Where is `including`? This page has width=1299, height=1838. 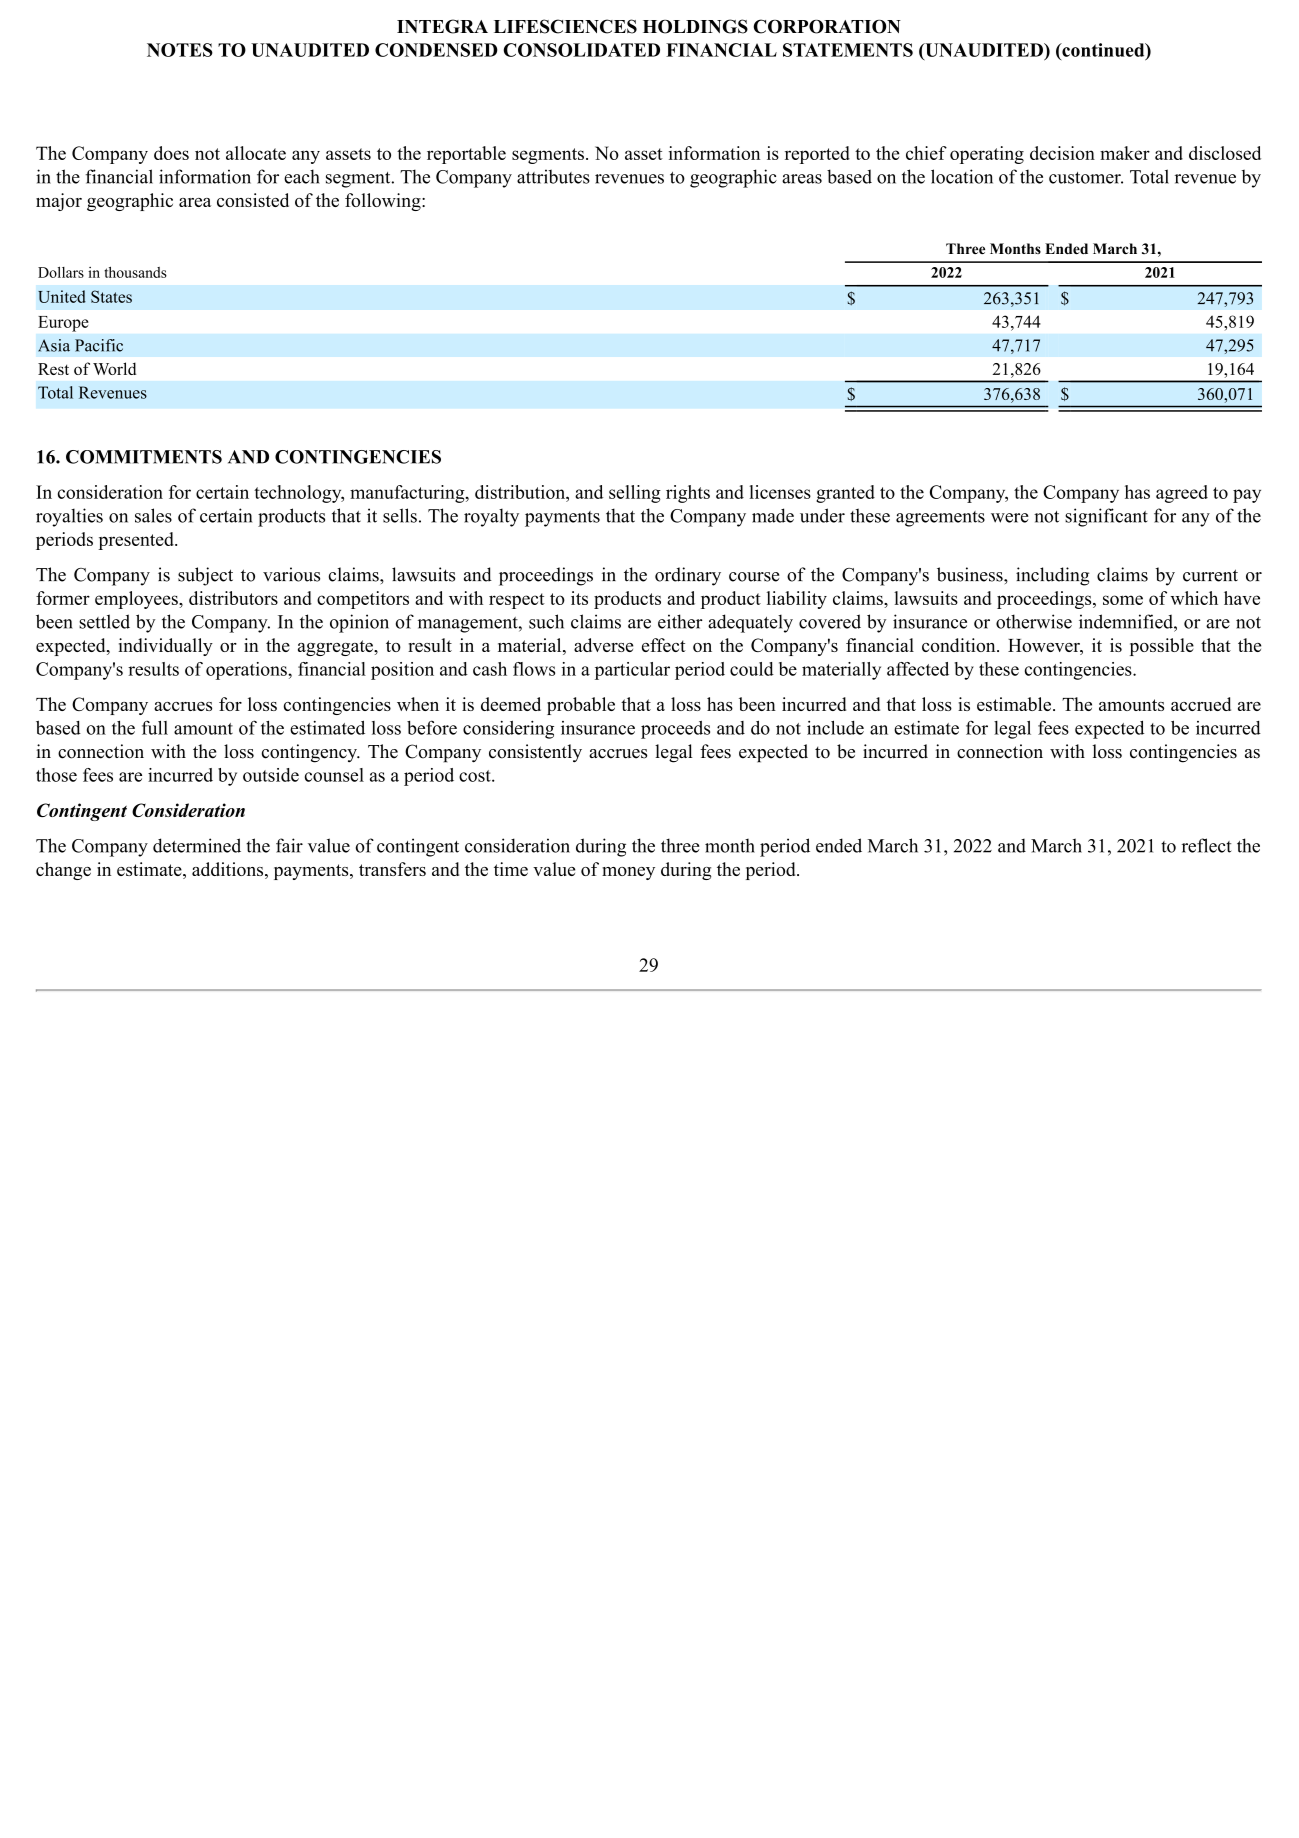
including is located at coordinates (1052, 576).
